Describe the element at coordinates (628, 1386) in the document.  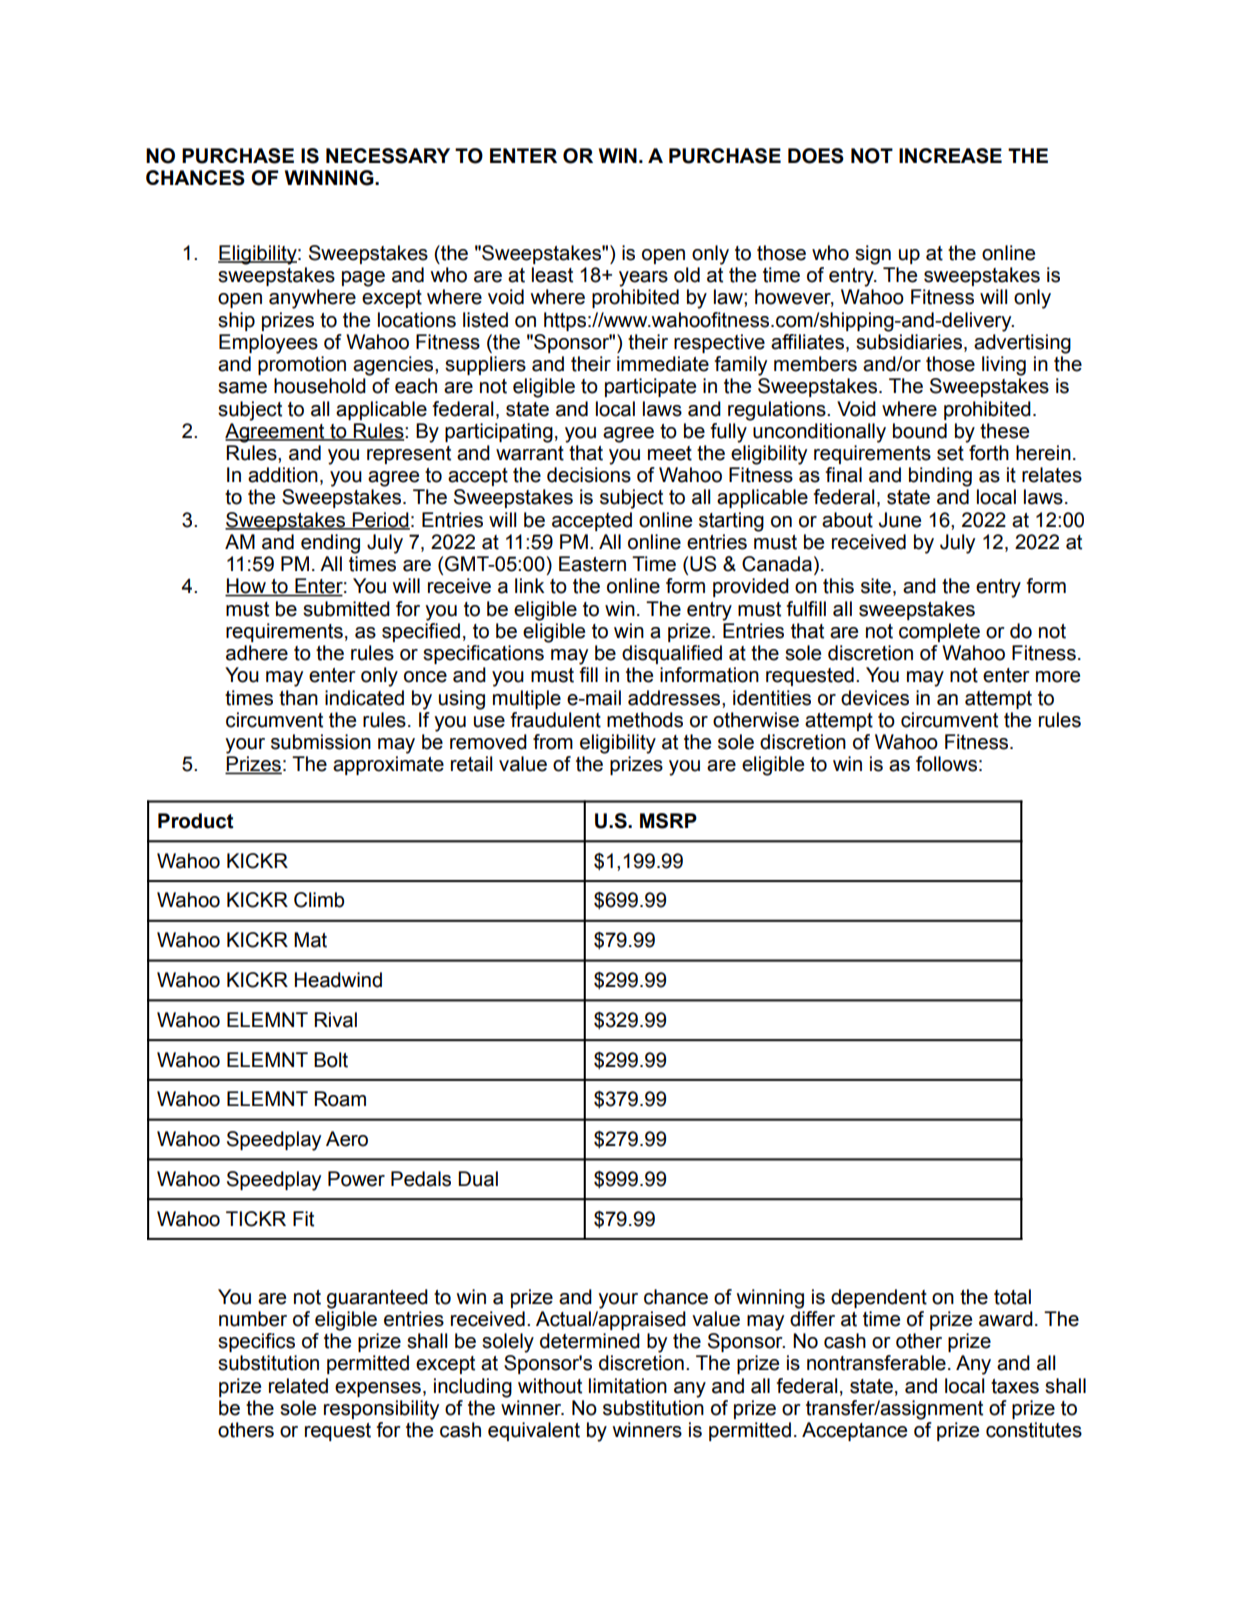
I see `limitation` at that location.
